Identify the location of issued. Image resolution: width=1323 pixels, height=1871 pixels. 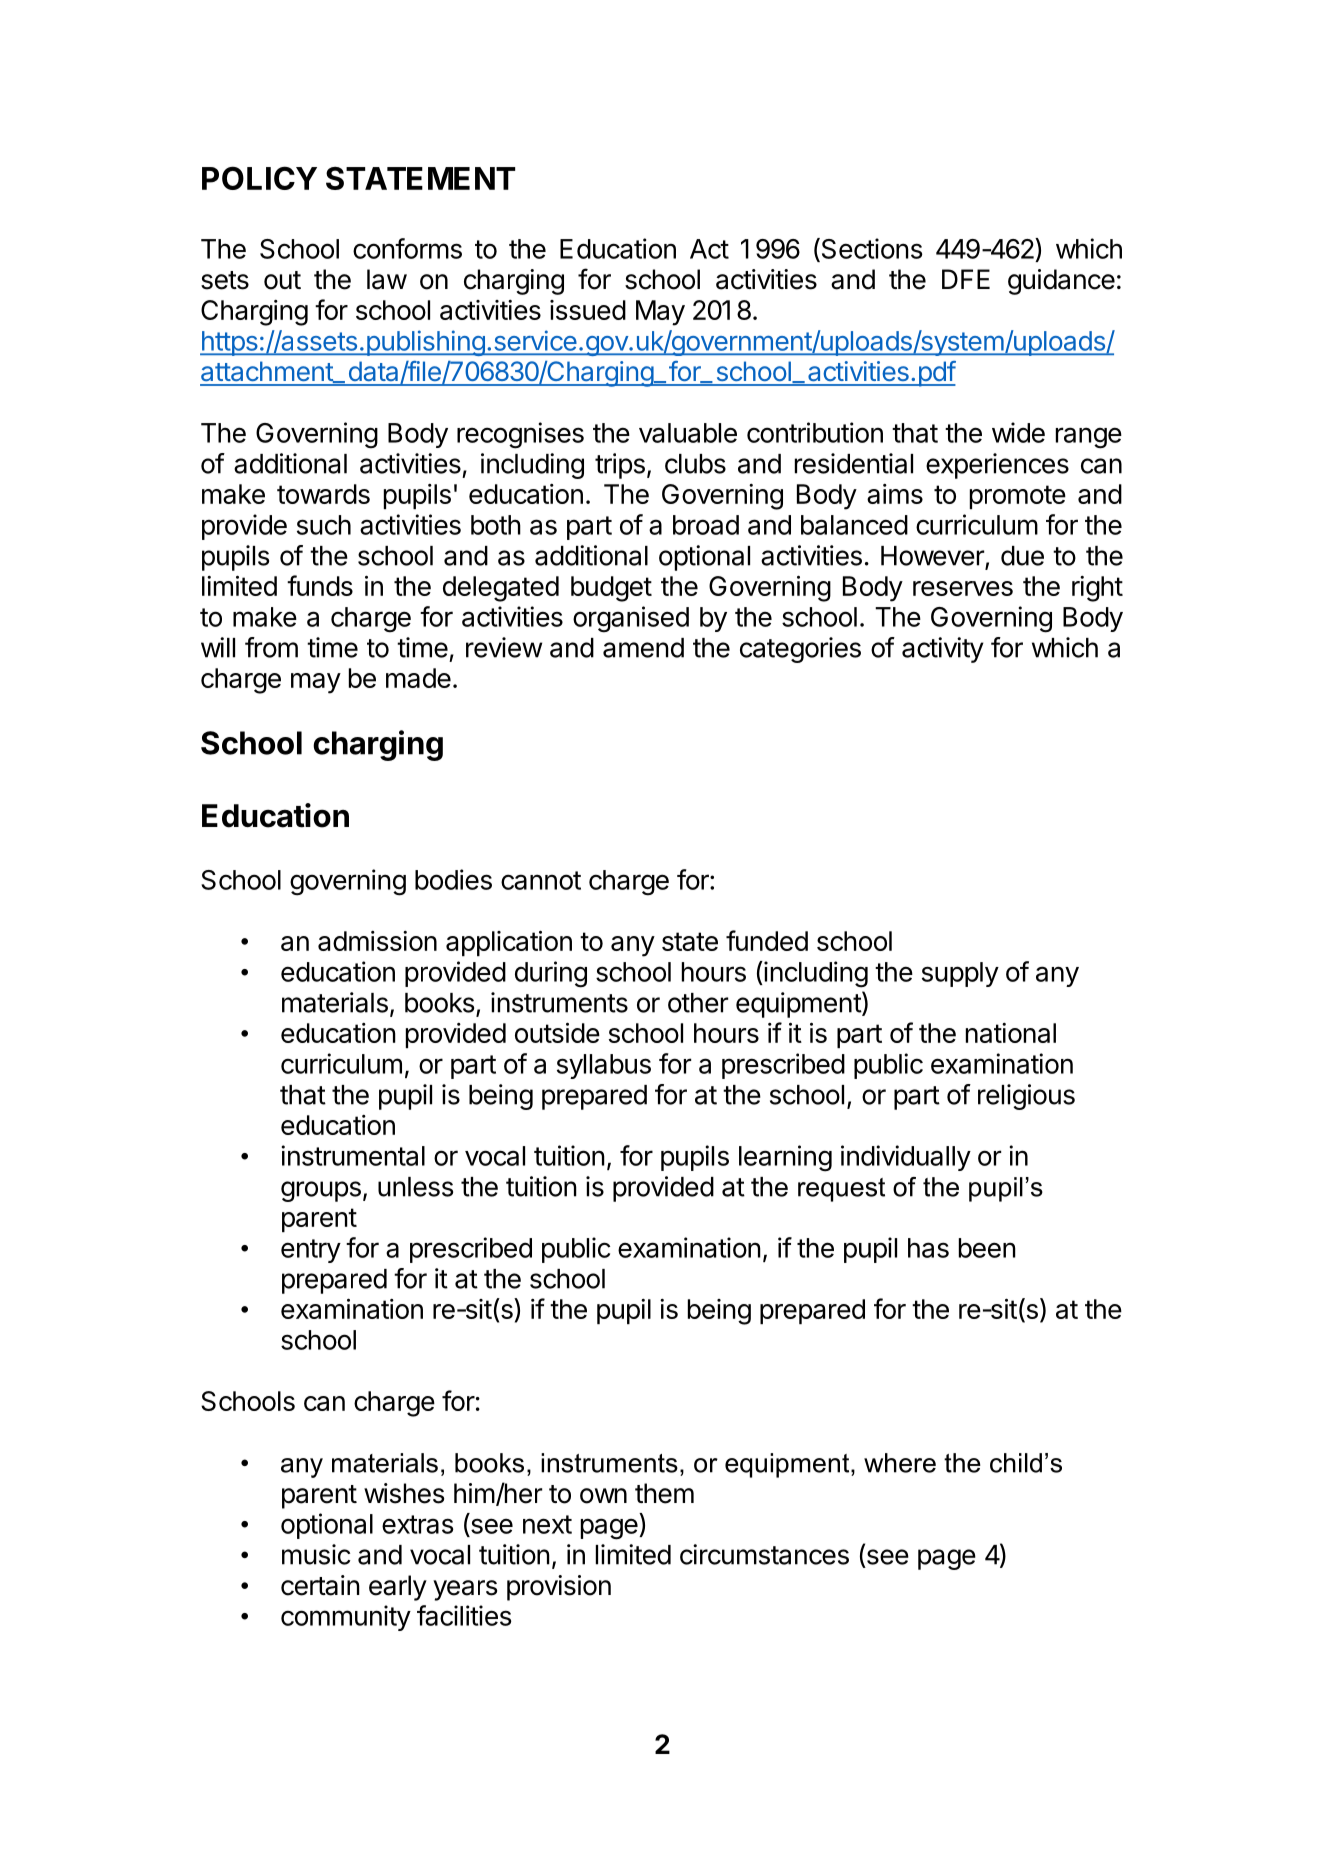
(588, 310).
